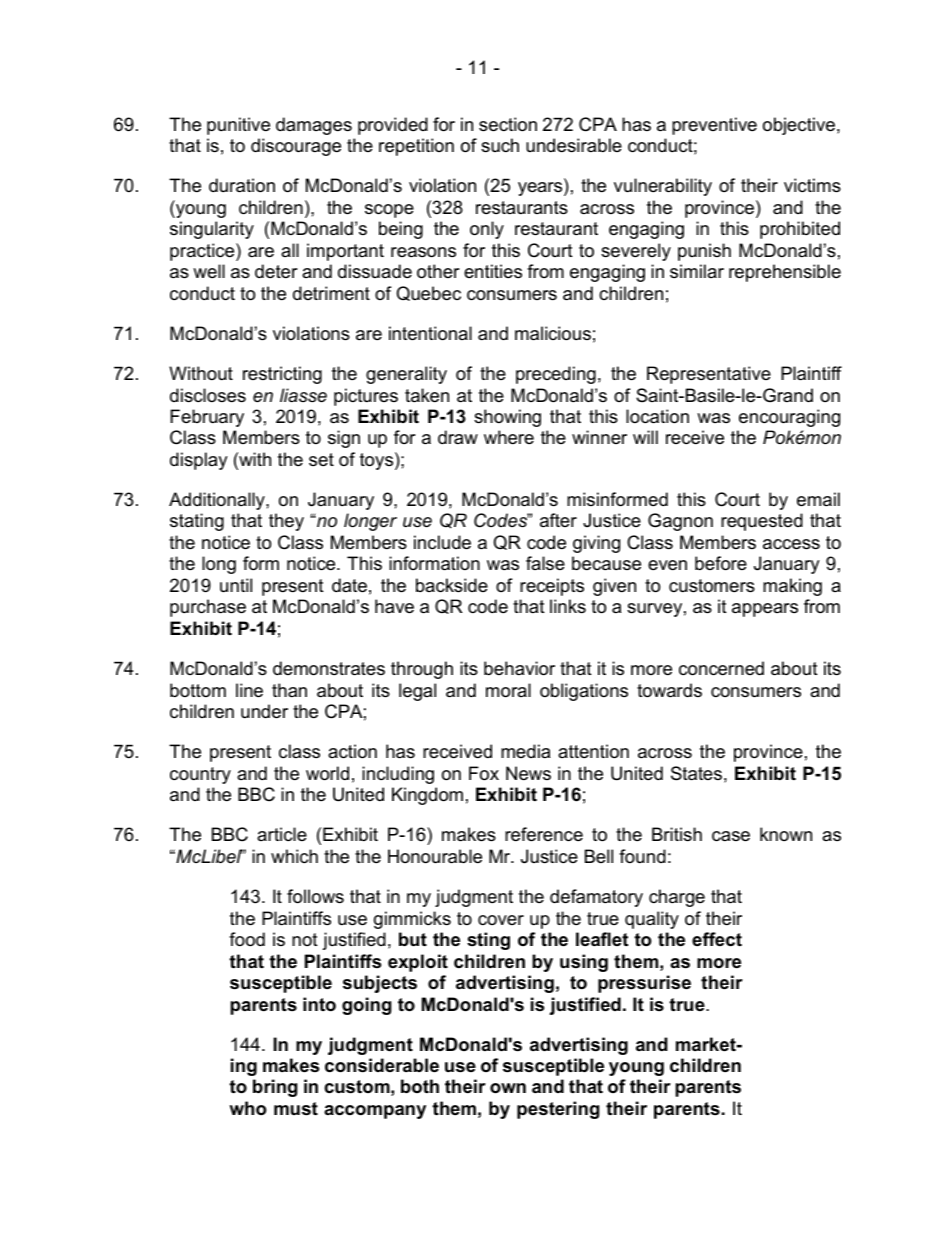  What do you see at coordinates (544, 834) in the document?
I see `reference` at bounding box center [544, 834].
